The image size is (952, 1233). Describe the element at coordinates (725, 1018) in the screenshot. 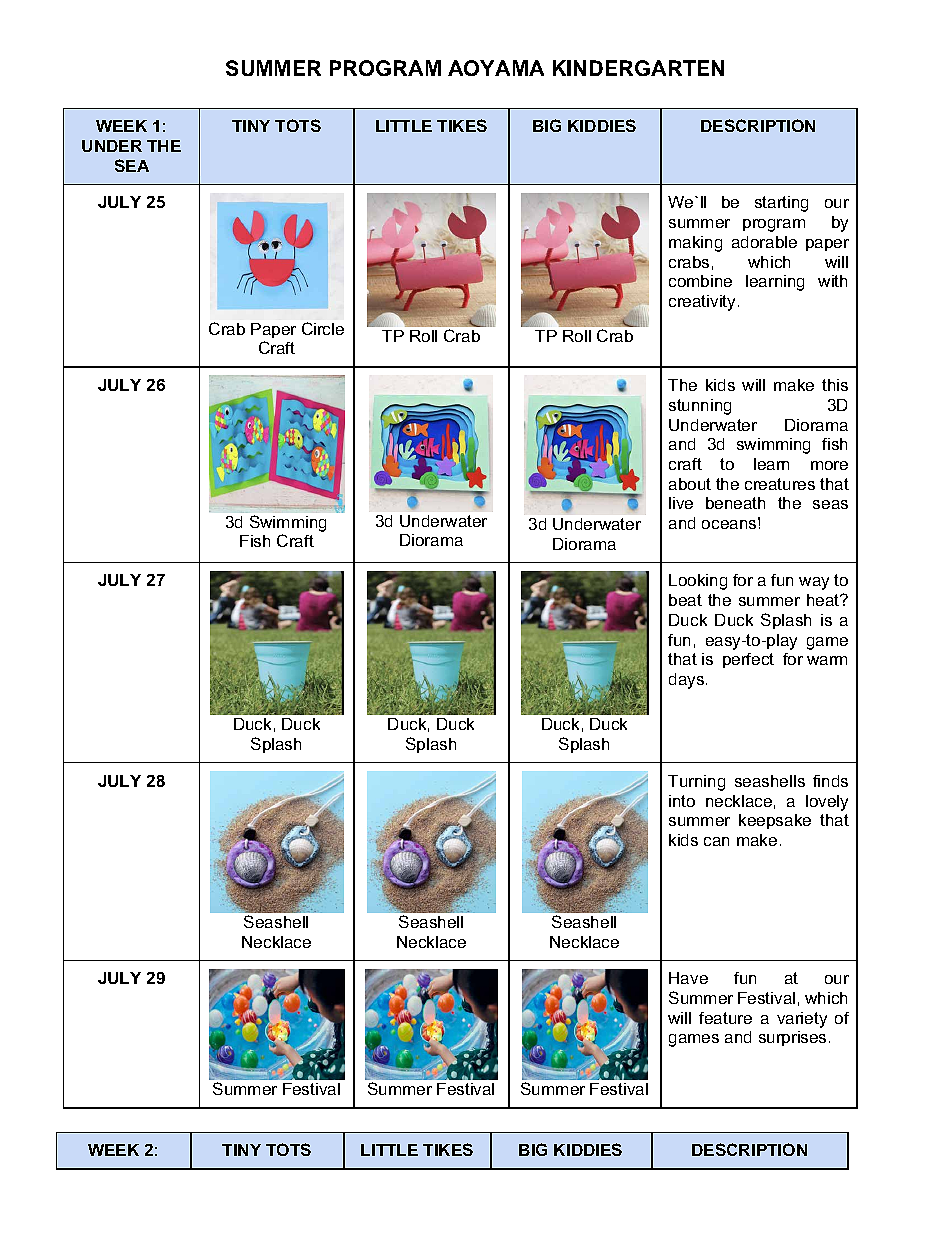

I see `feature` at that location.
